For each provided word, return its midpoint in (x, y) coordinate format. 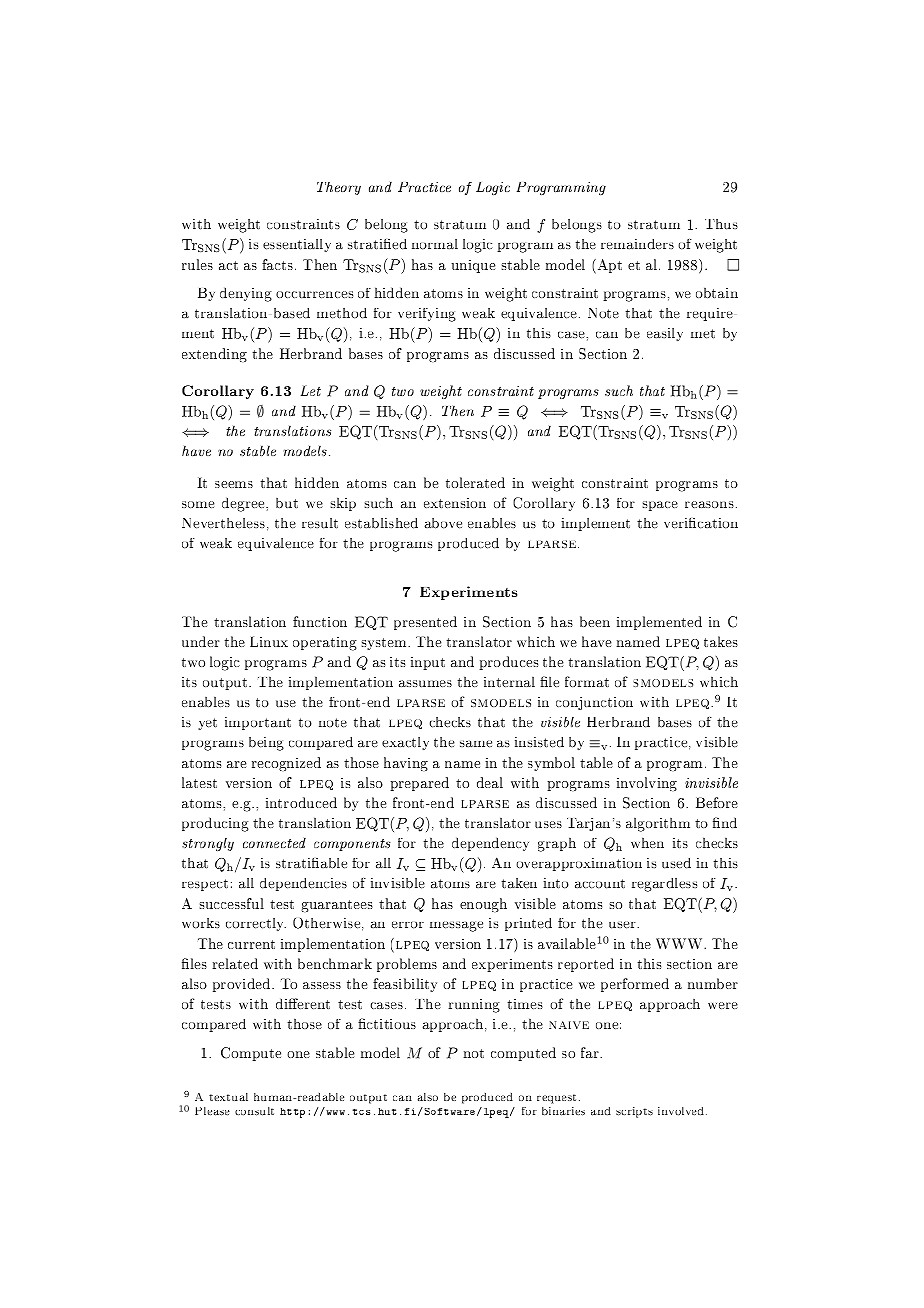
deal (490, 782)
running (474, 1006)
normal (435, 244)
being (266, 744)
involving (647, 784)
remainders (637, 244)
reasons (709, 504)
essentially (297, 245)
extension (455, 503)
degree (244, 504)
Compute (251, 1054)
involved (682, 1111)
